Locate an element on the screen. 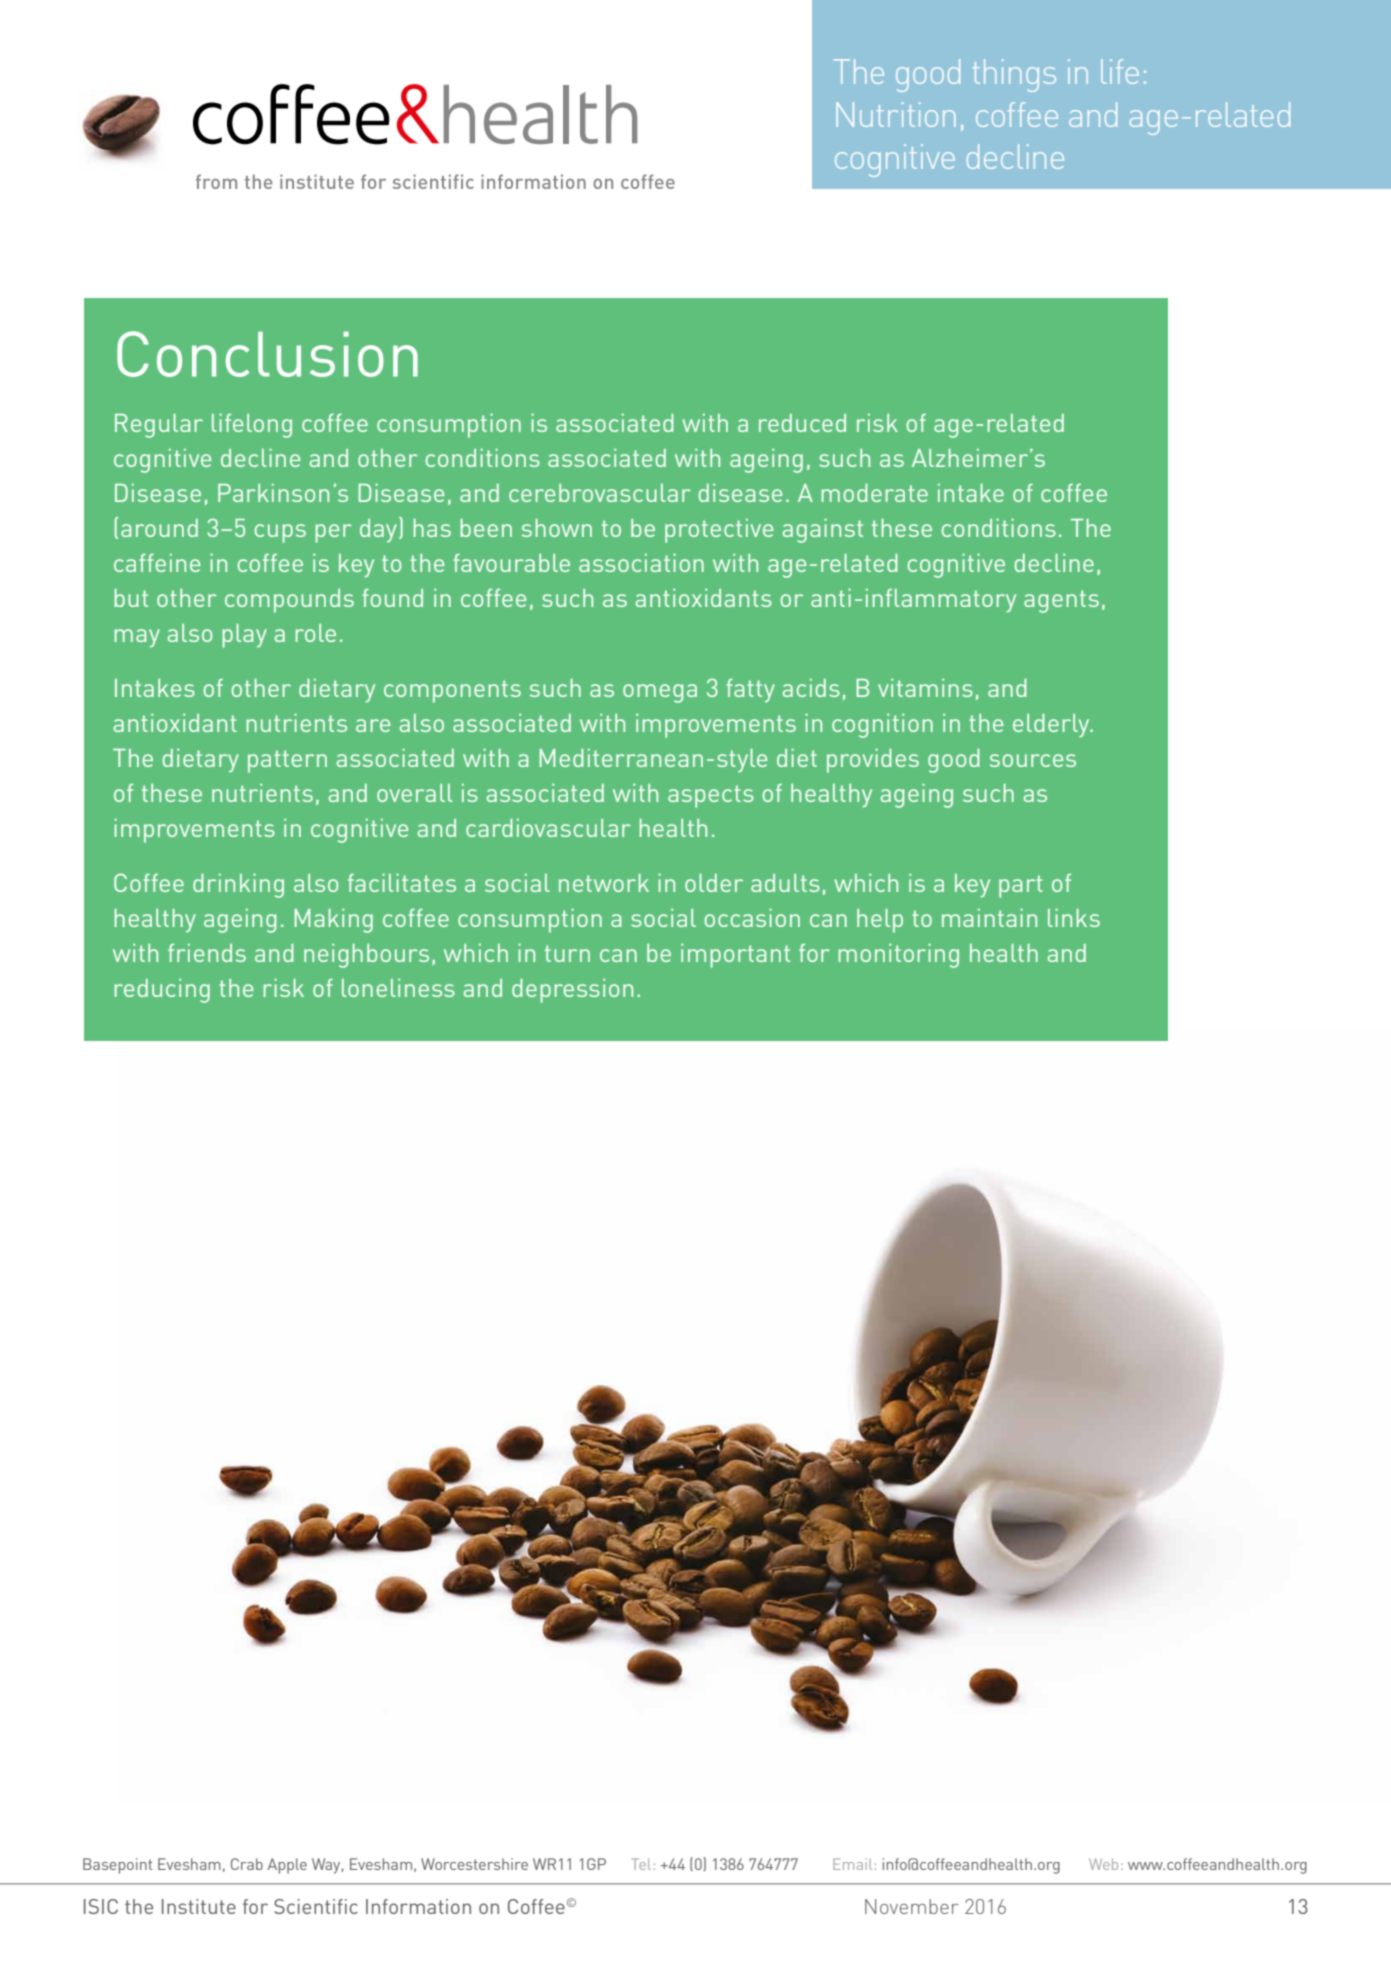 This screenshot has width=1391, height=1968. monitoring is located at coordinates (899, 956).
